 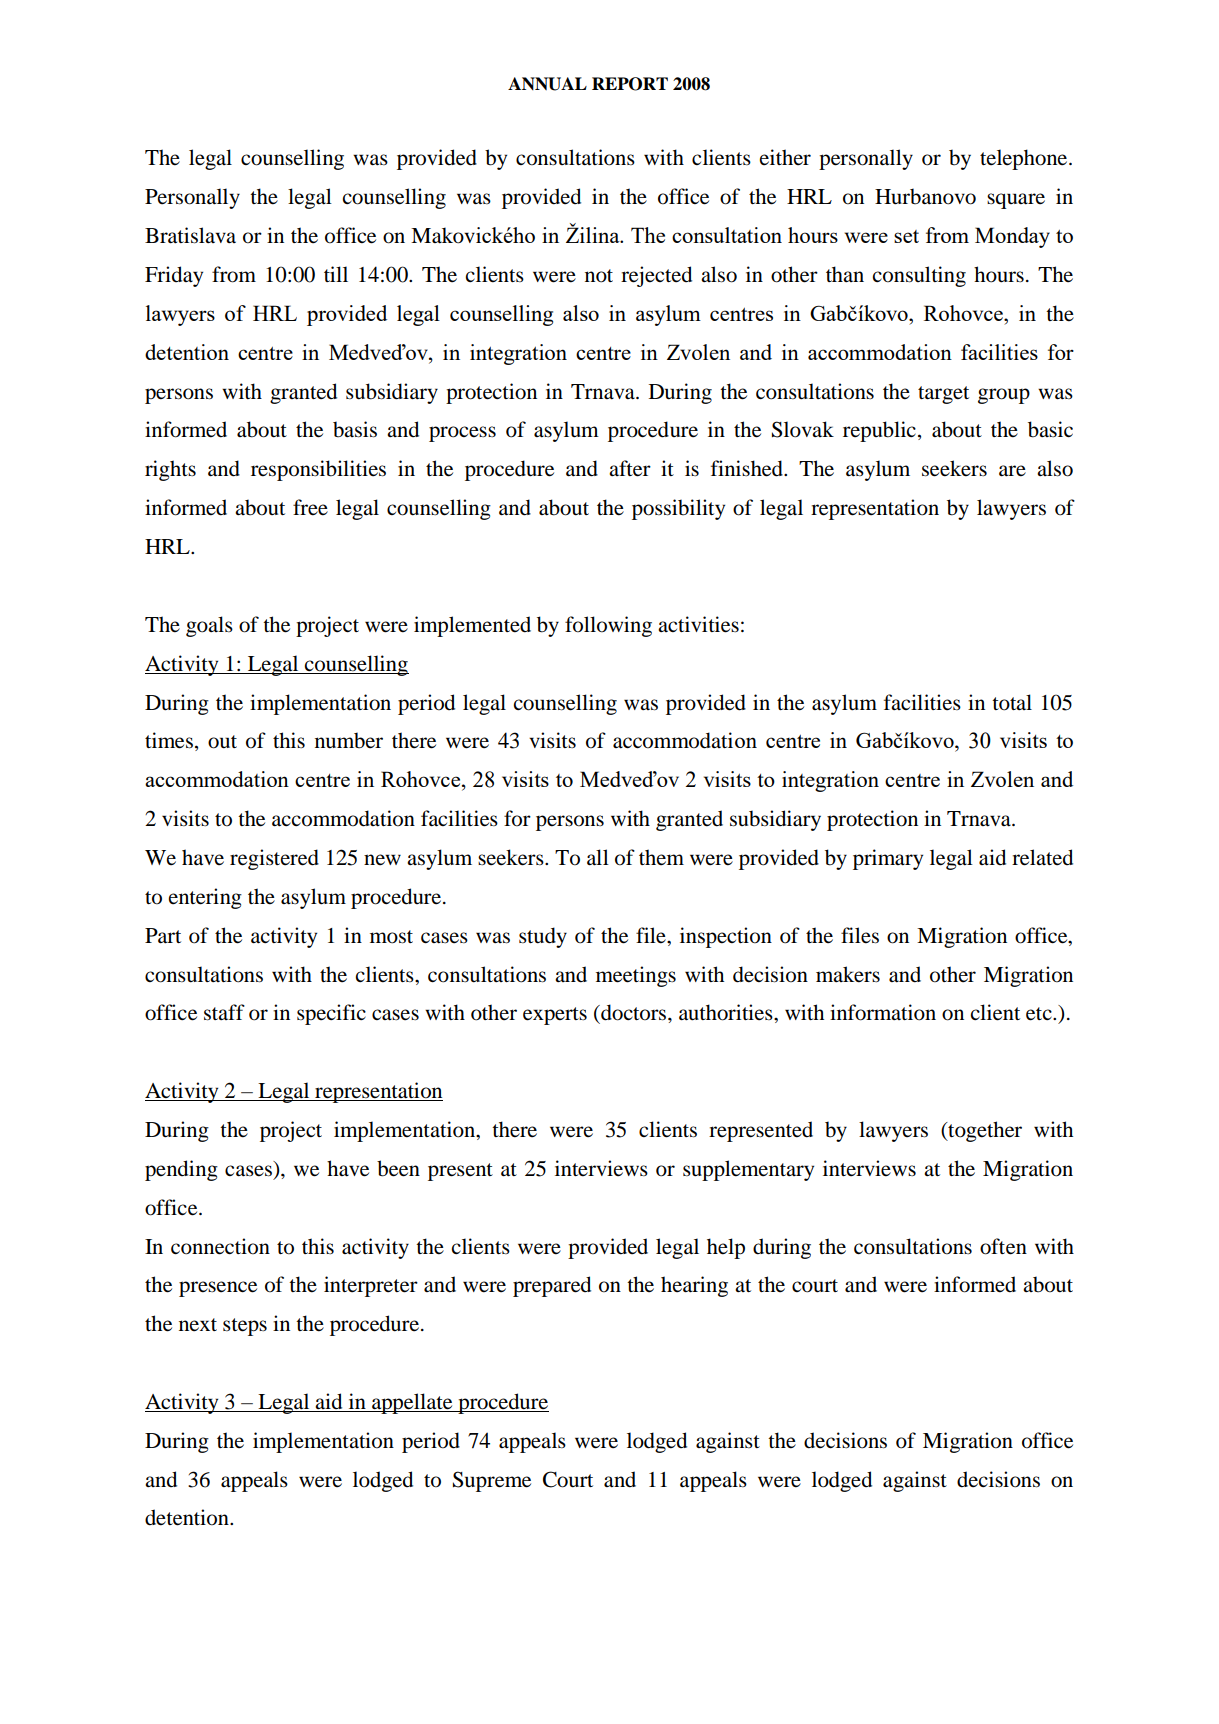 What do you see at coordinates (1025, 159) in the screenshot?
I see `telephone` at bounding box center [1025, 159].
